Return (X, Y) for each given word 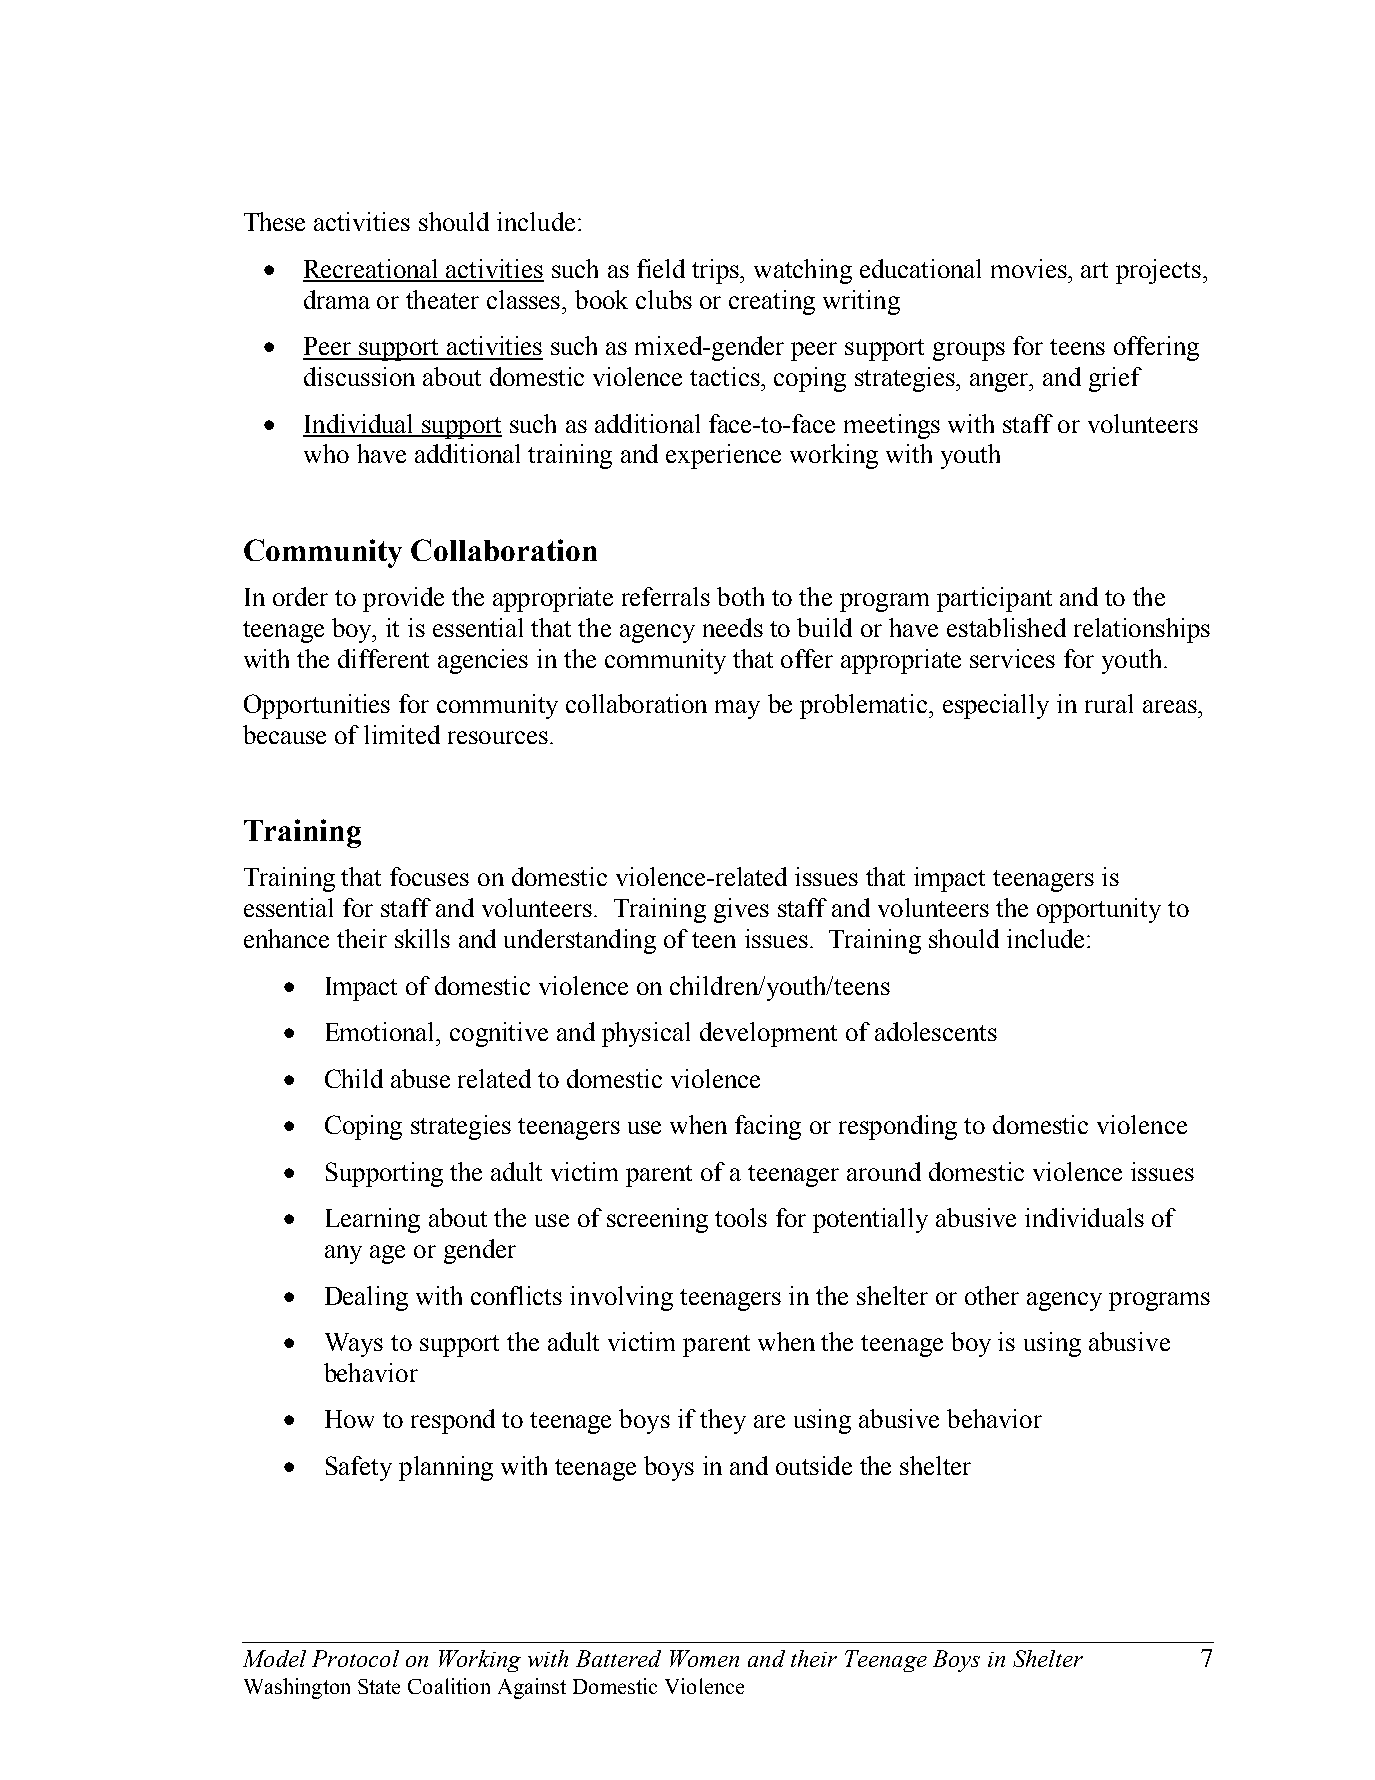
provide (403, 599)
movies (1030, 268)
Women (704, 1658)
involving (621, 1298)
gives (741, 910)
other (992, 1295)
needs (733, 627)
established (1006, 627)
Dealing (366, 1298)
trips (716, 271)
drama (337, 299)
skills (422, 938)
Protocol (355, 1658)
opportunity (1099, 910)
